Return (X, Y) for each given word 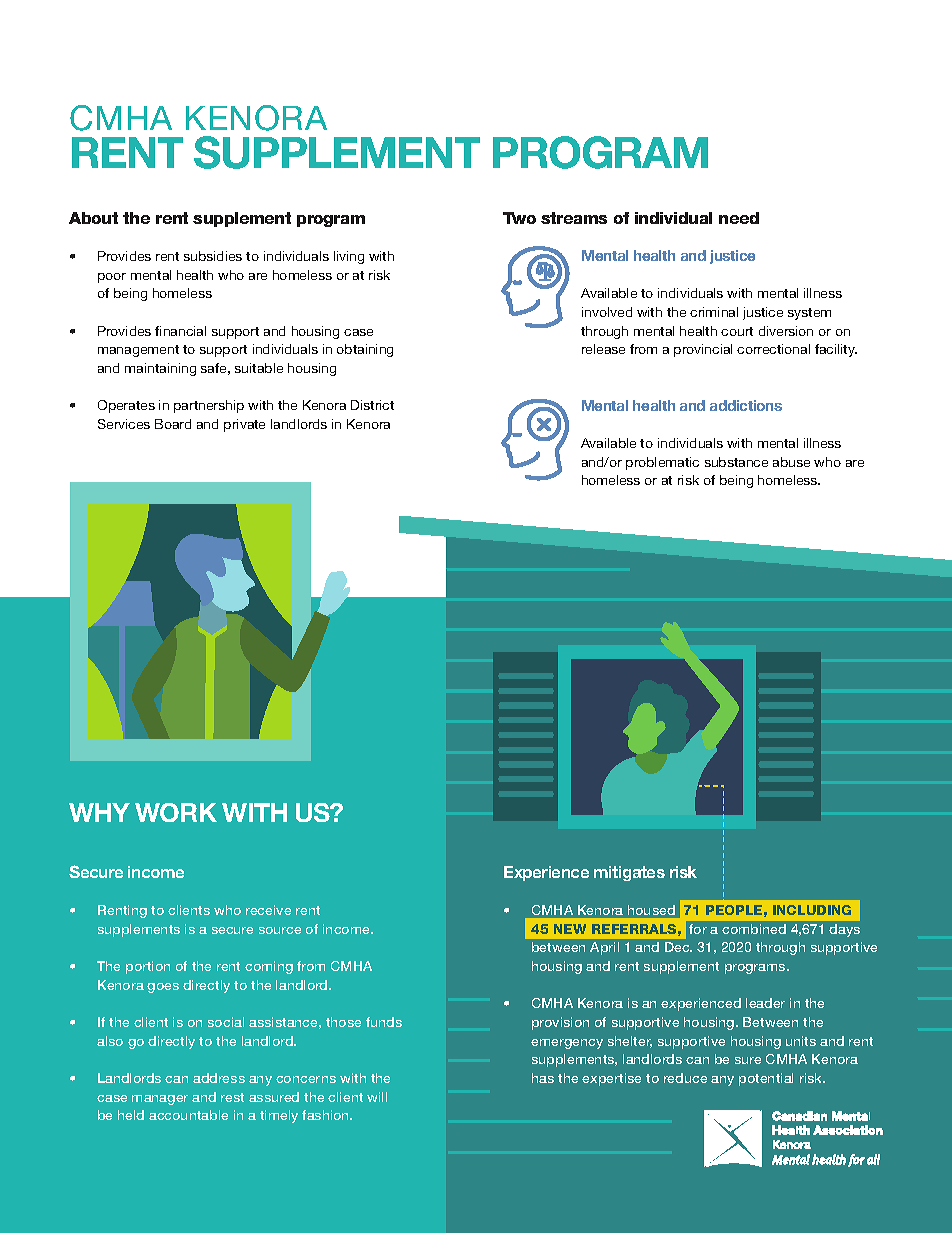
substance (736, 462)
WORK (176, 812)
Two (519, 218)
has (543, 1078)
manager (160, 1100)
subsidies (213, 256)
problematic (662, 463)
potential (766, 1079)
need (739, 218)
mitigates (629, 873)
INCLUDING (812, 910)
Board (173, 424)
